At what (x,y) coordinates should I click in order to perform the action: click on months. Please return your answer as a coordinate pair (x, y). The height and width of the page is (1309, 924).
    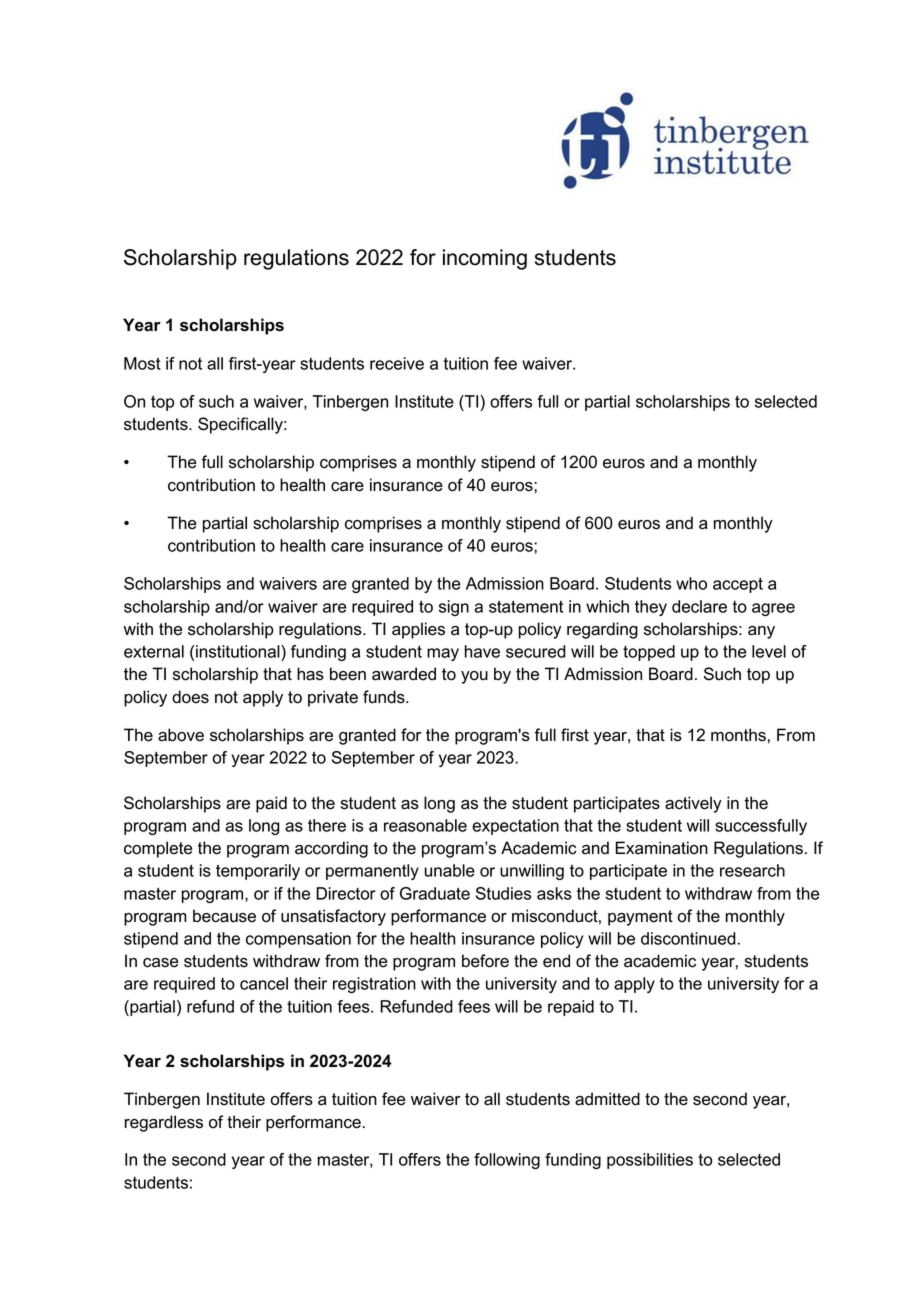
    Looking at the image, I should click on (738, 735).
